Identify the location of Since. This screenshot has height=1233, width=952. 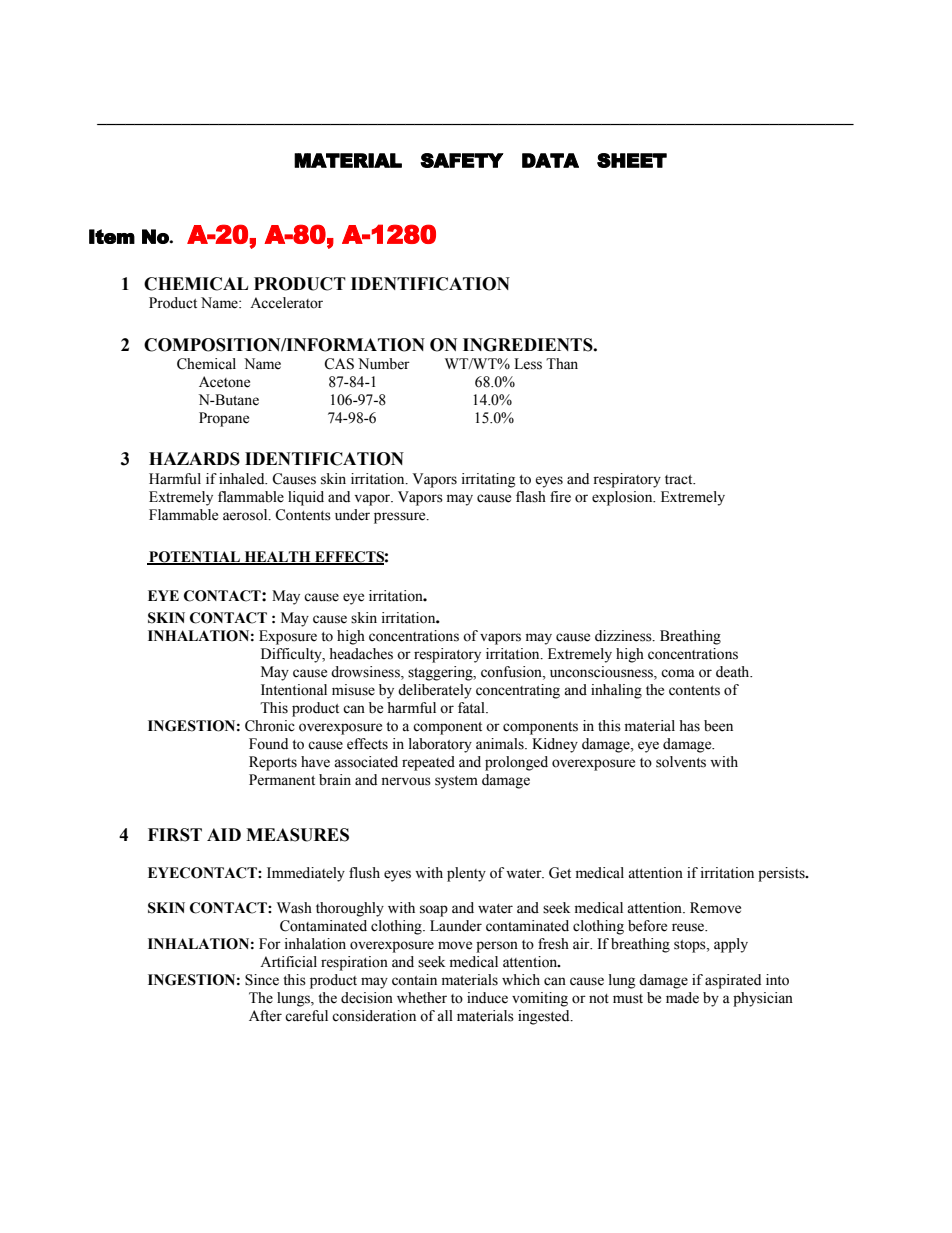
(262, 980).
